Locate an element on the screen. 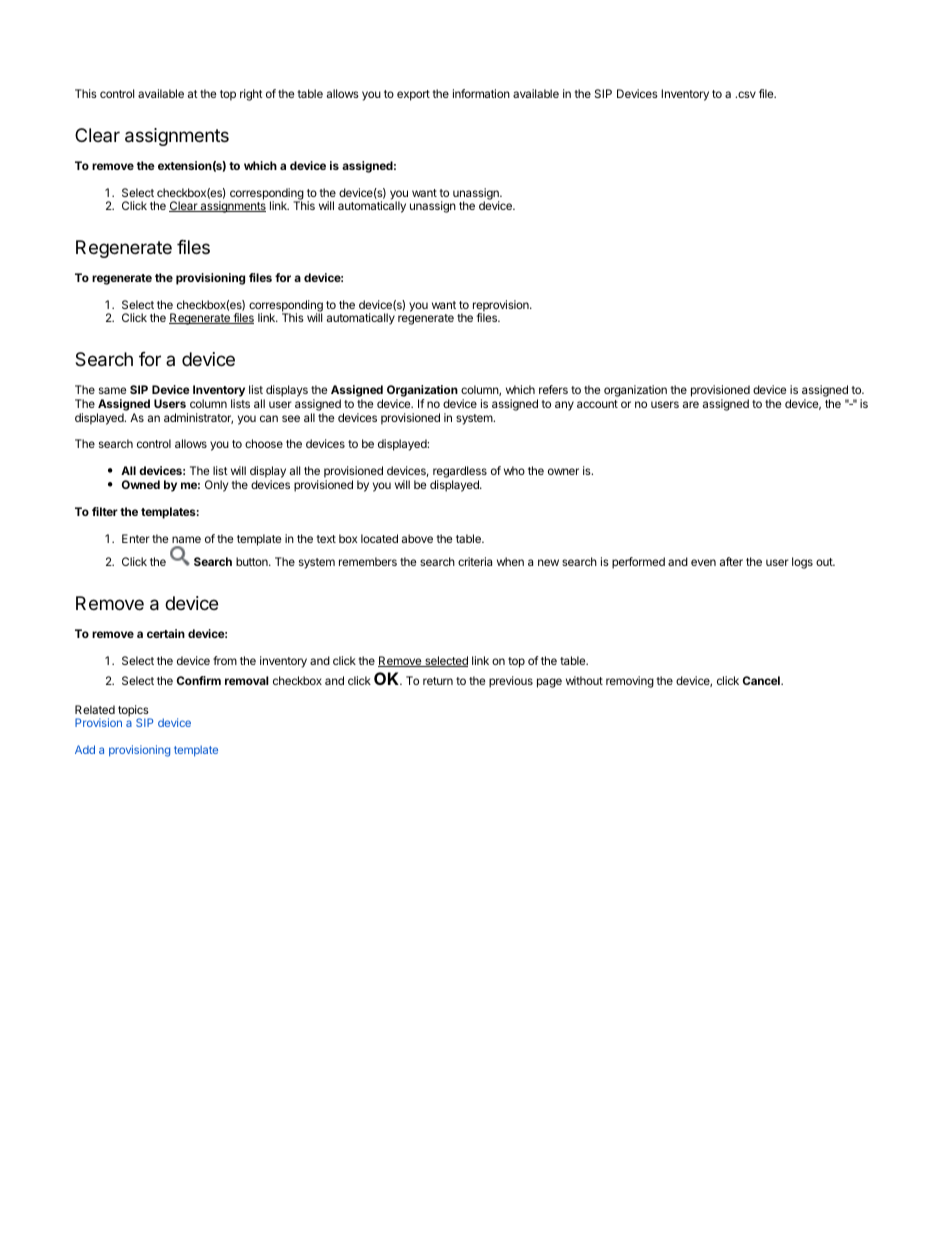 Image resolution: width=952 pixels, height=1233 pixels. information is located at coordinates (481, 93).
